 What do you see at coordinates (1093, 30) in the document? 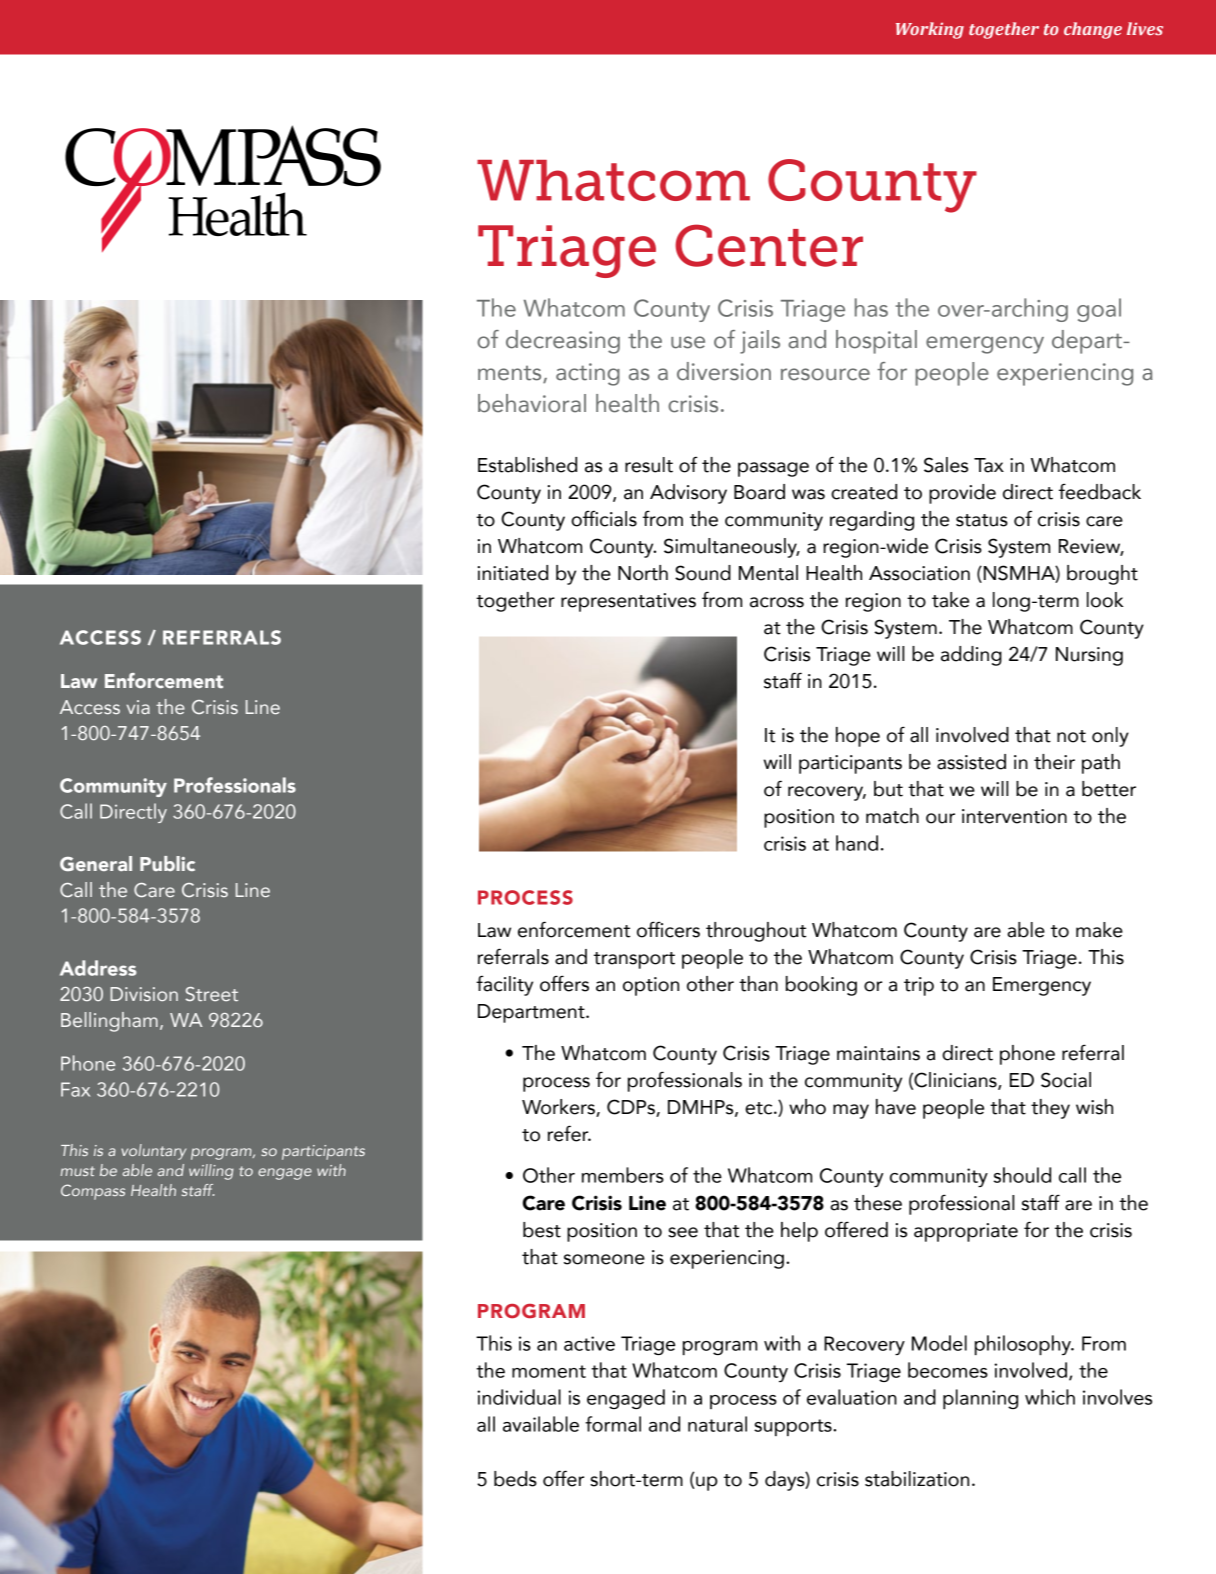
I see `change` at bounding box center [1093, 30].
